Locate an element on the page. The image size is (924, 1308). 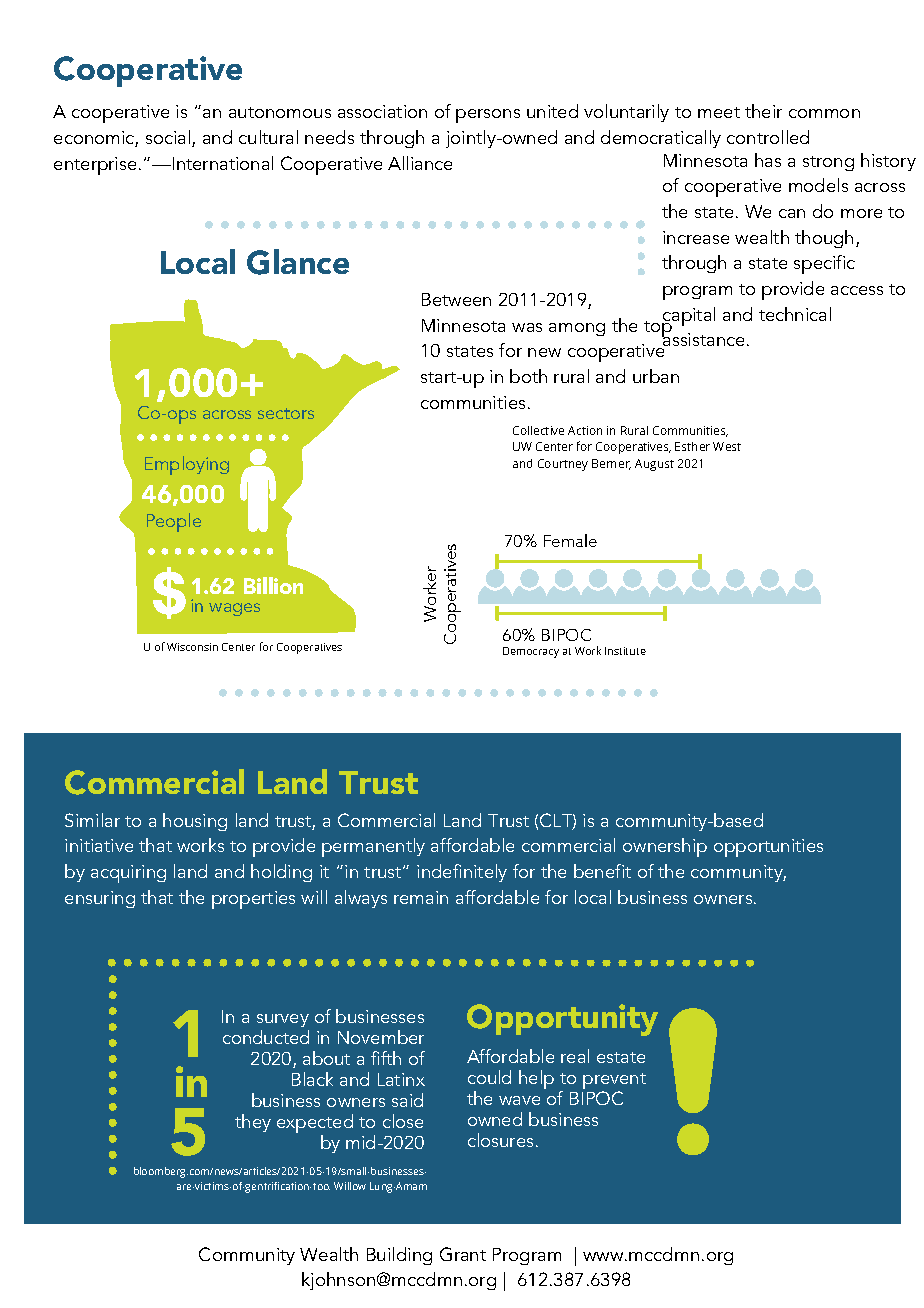
indefinitely is located at coordinates (462, 873).
